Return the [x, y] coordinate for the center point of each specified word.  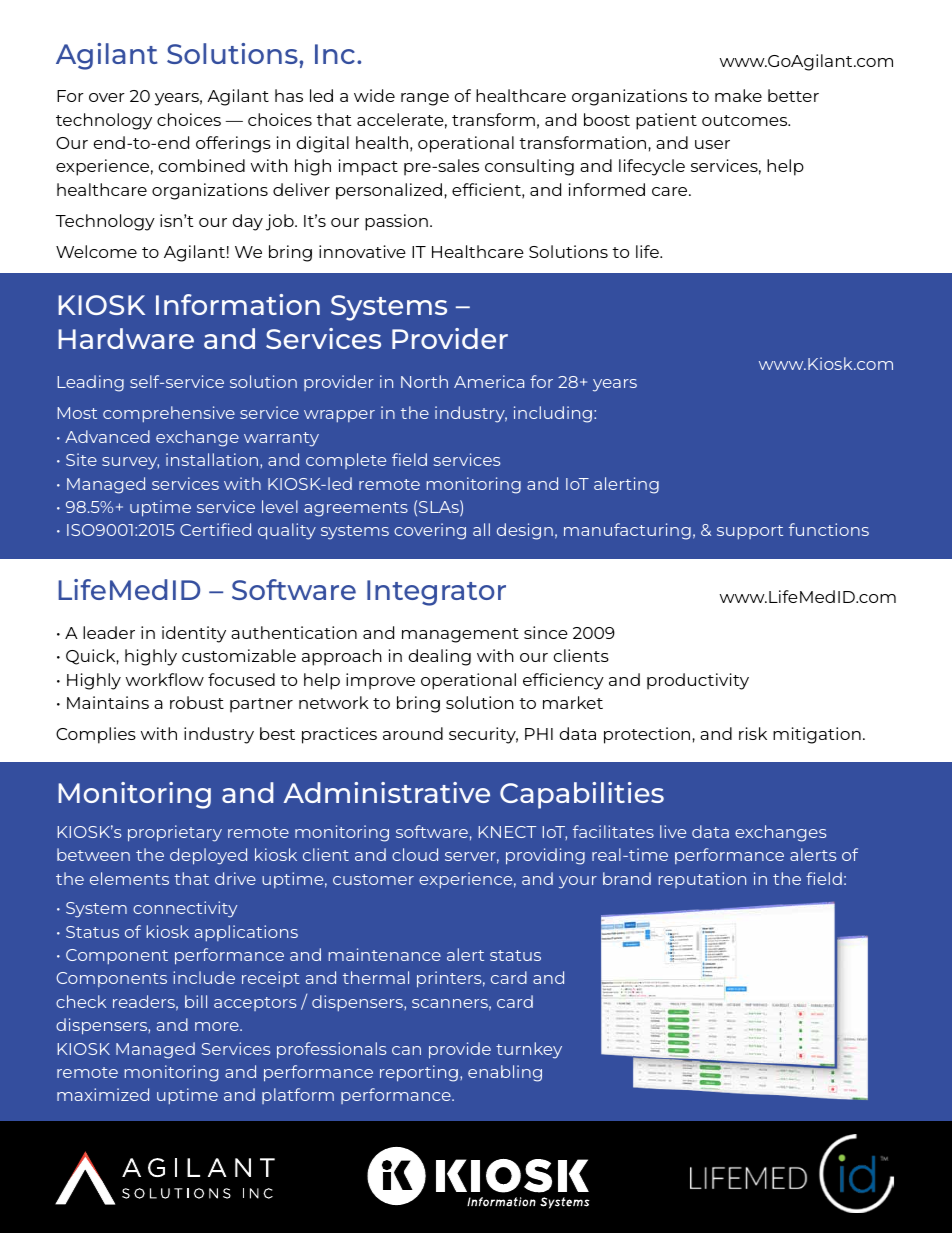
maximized [103, 1094]
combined [202, 165]
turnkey [529, 1050]
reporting [419, 1073]
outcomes [746, 120]
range [425, 99]
